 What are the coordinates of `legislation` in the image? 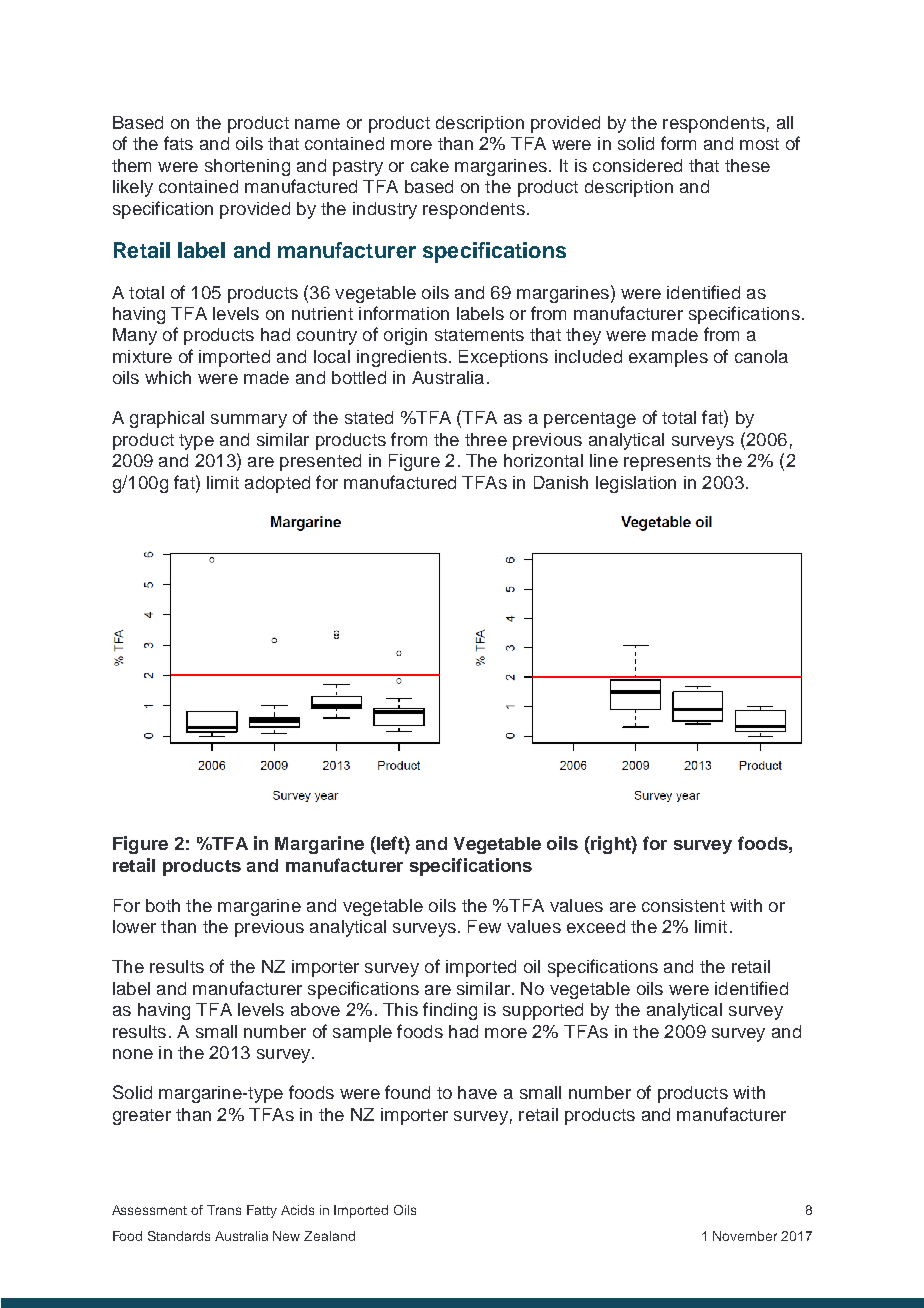 It's located at (636, 484).
